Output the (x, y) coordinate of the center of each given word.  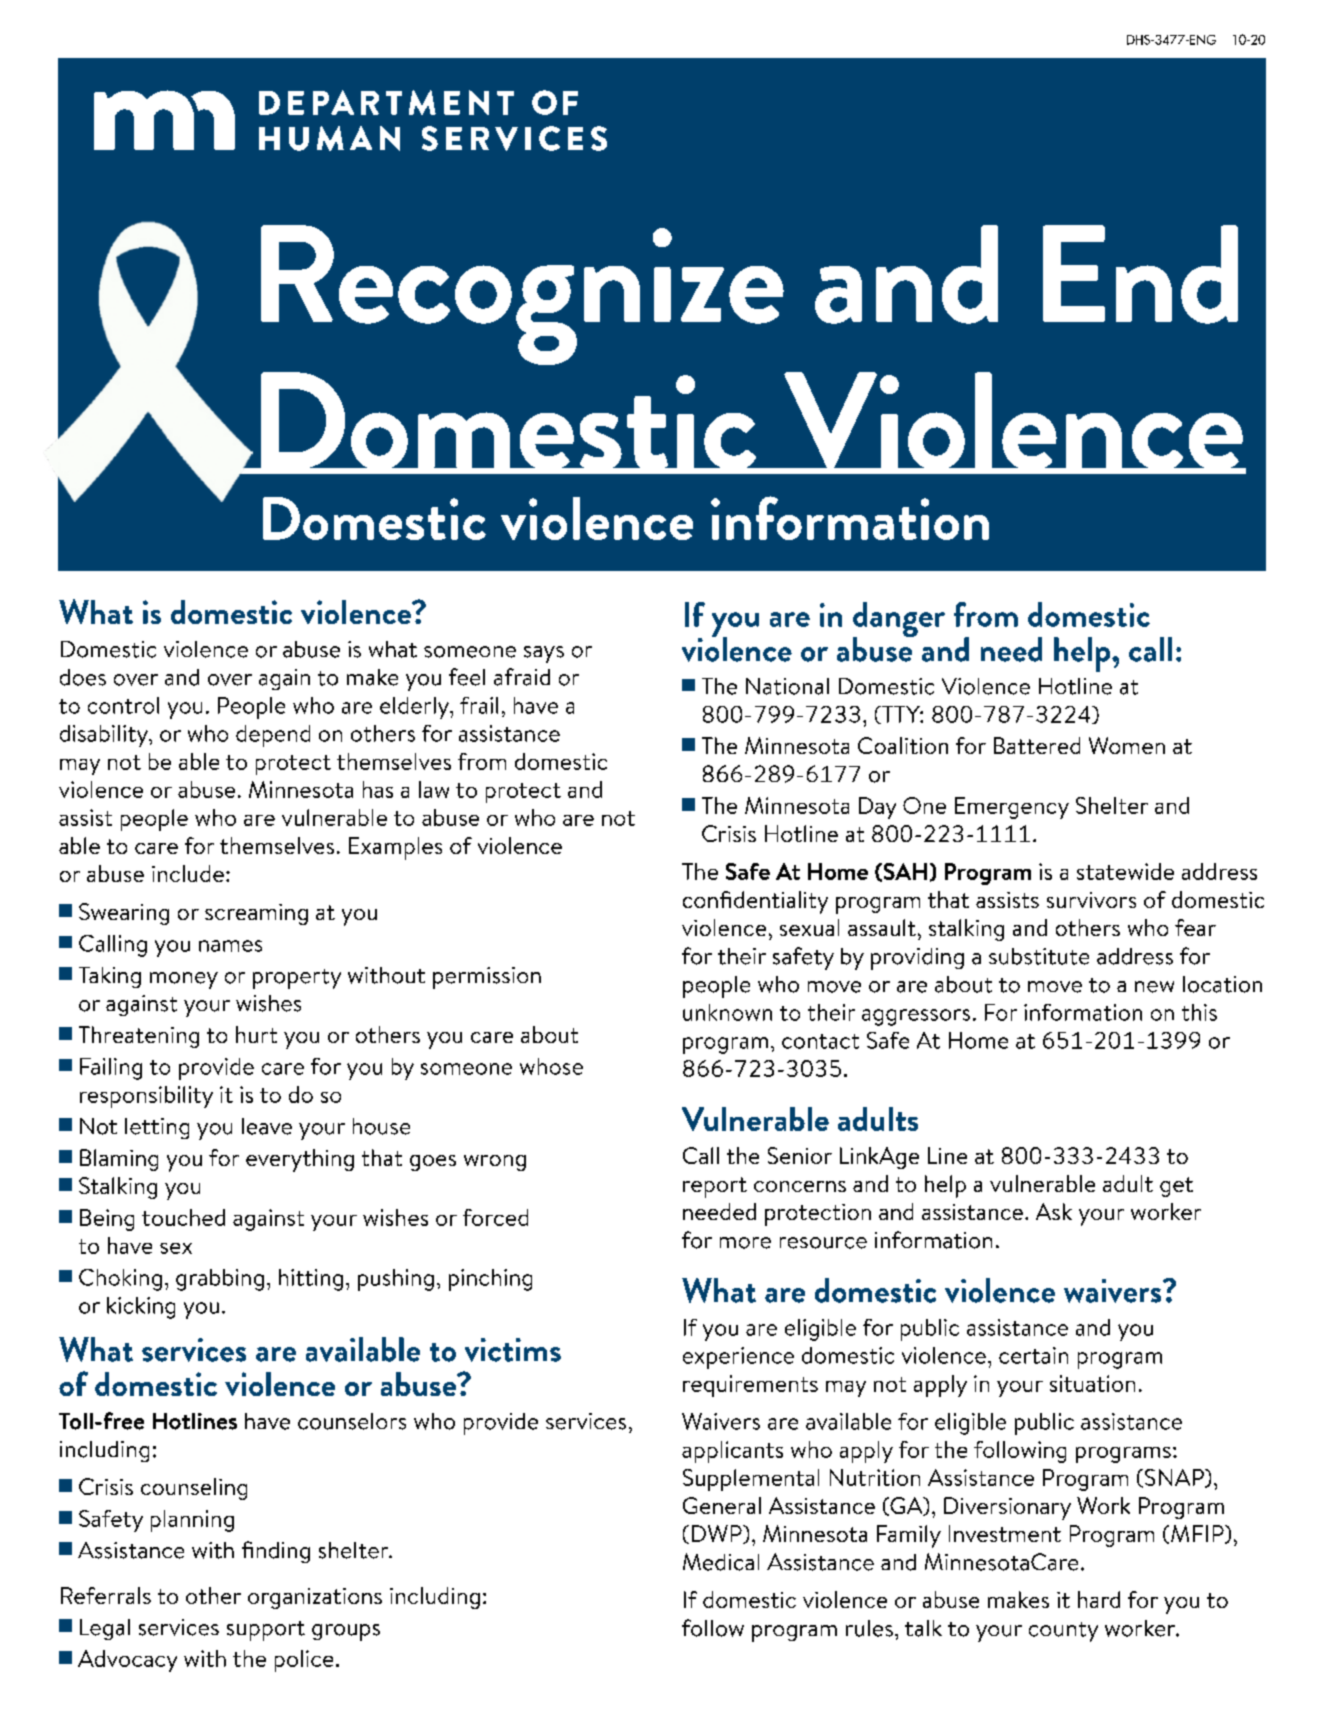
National (787, 686)
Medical (721, 1562)
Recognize (522, 295)
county (1063, 1632)
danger (899, 621)
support (266, 1631)
